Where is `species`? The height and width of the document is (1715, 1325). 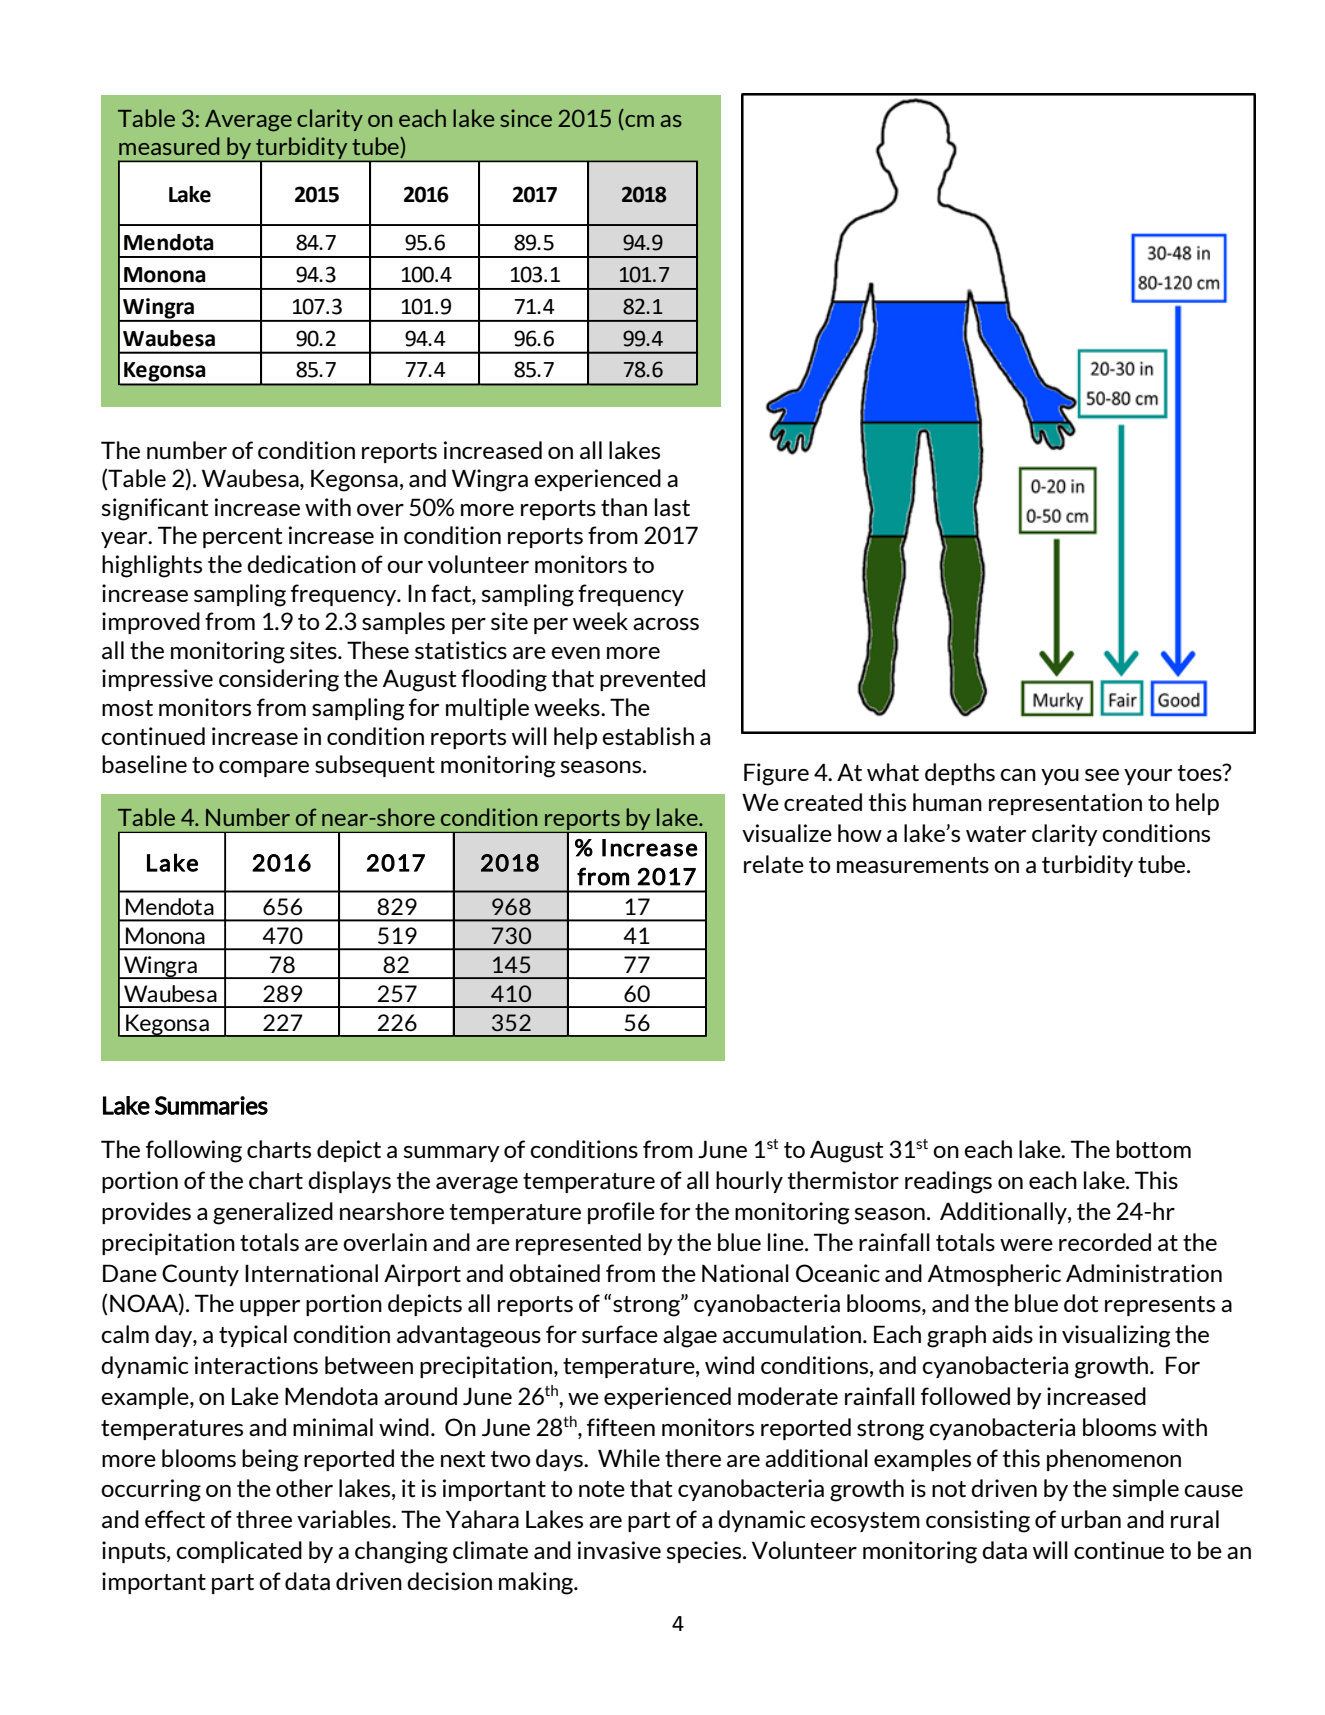 species is located at coordinates (705, 1552).
